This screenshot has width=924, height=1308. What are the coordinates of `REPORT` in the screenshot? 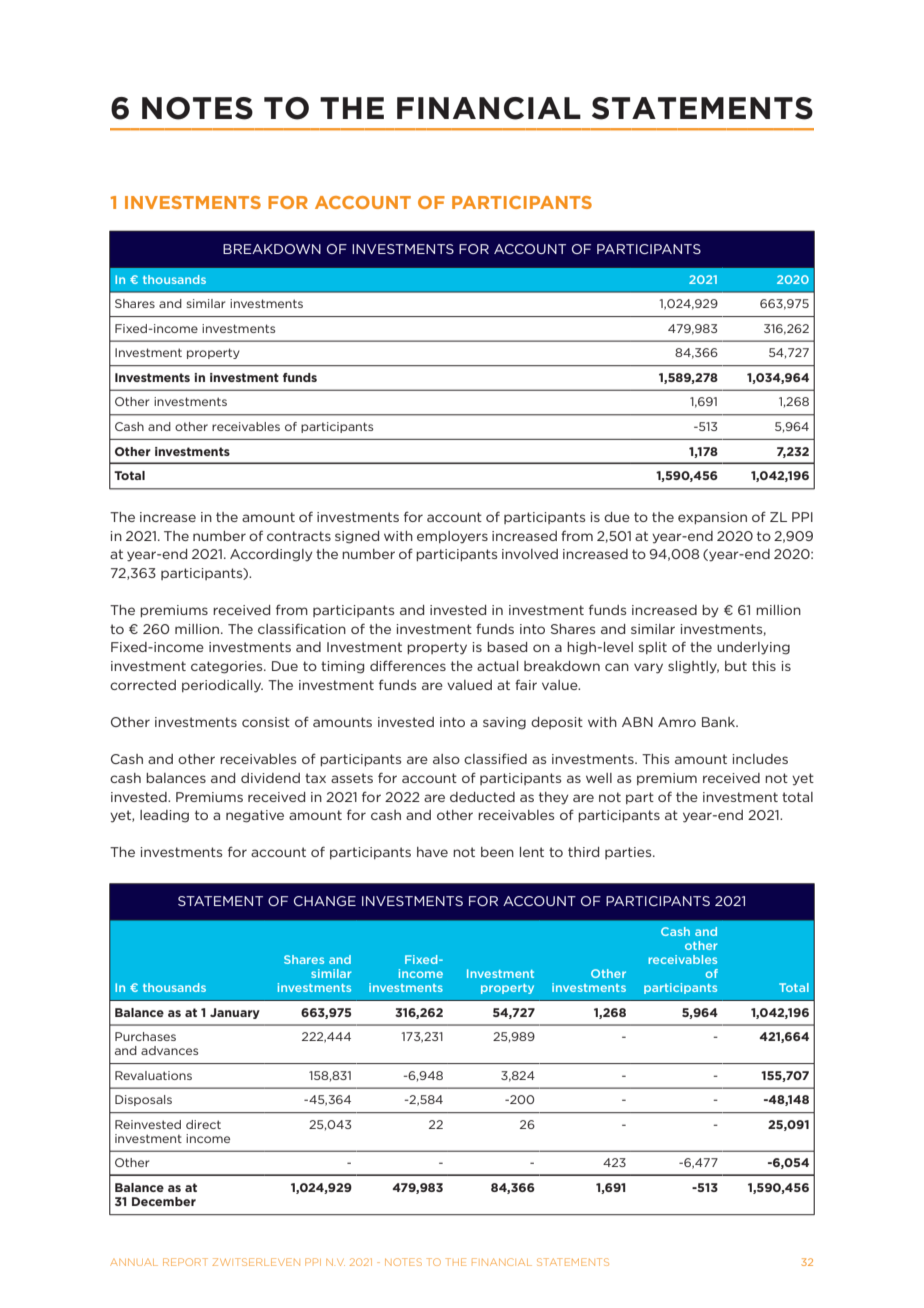 It's located at (185, 1262).
